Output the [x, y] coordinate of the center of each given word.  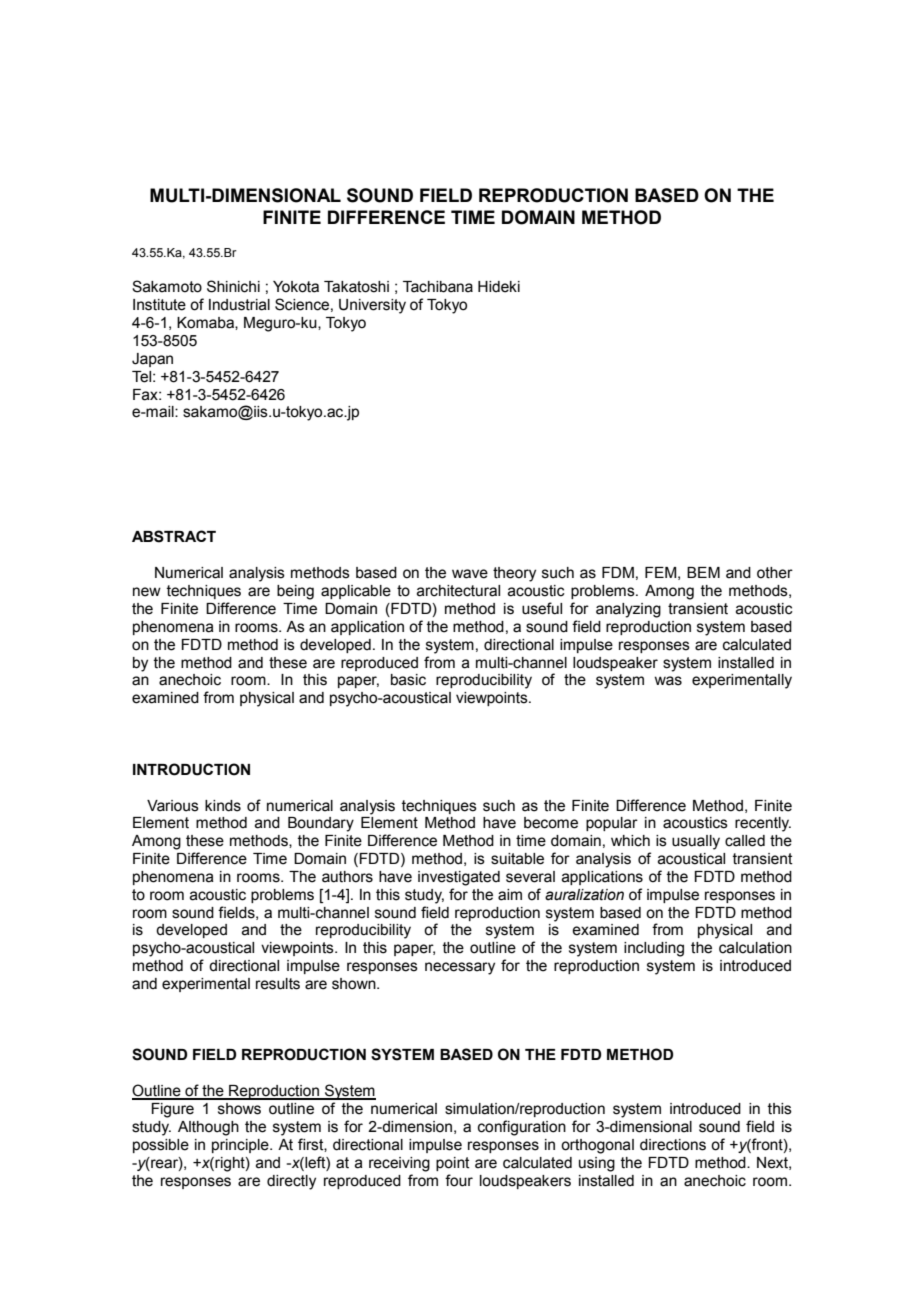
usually [696, 842]
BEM [703, 572]
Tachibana [438, 287]
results [278, 984]
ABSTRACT [174, 536]
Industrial [239, 305]
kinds [223, 806]
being [295, 592]
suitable [517, 859]
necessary [460, 968]
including [654, 949]
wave [470, 574]
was [668, 681]
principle [241, 1146]
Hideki [499, 287]
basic [408, 680]
